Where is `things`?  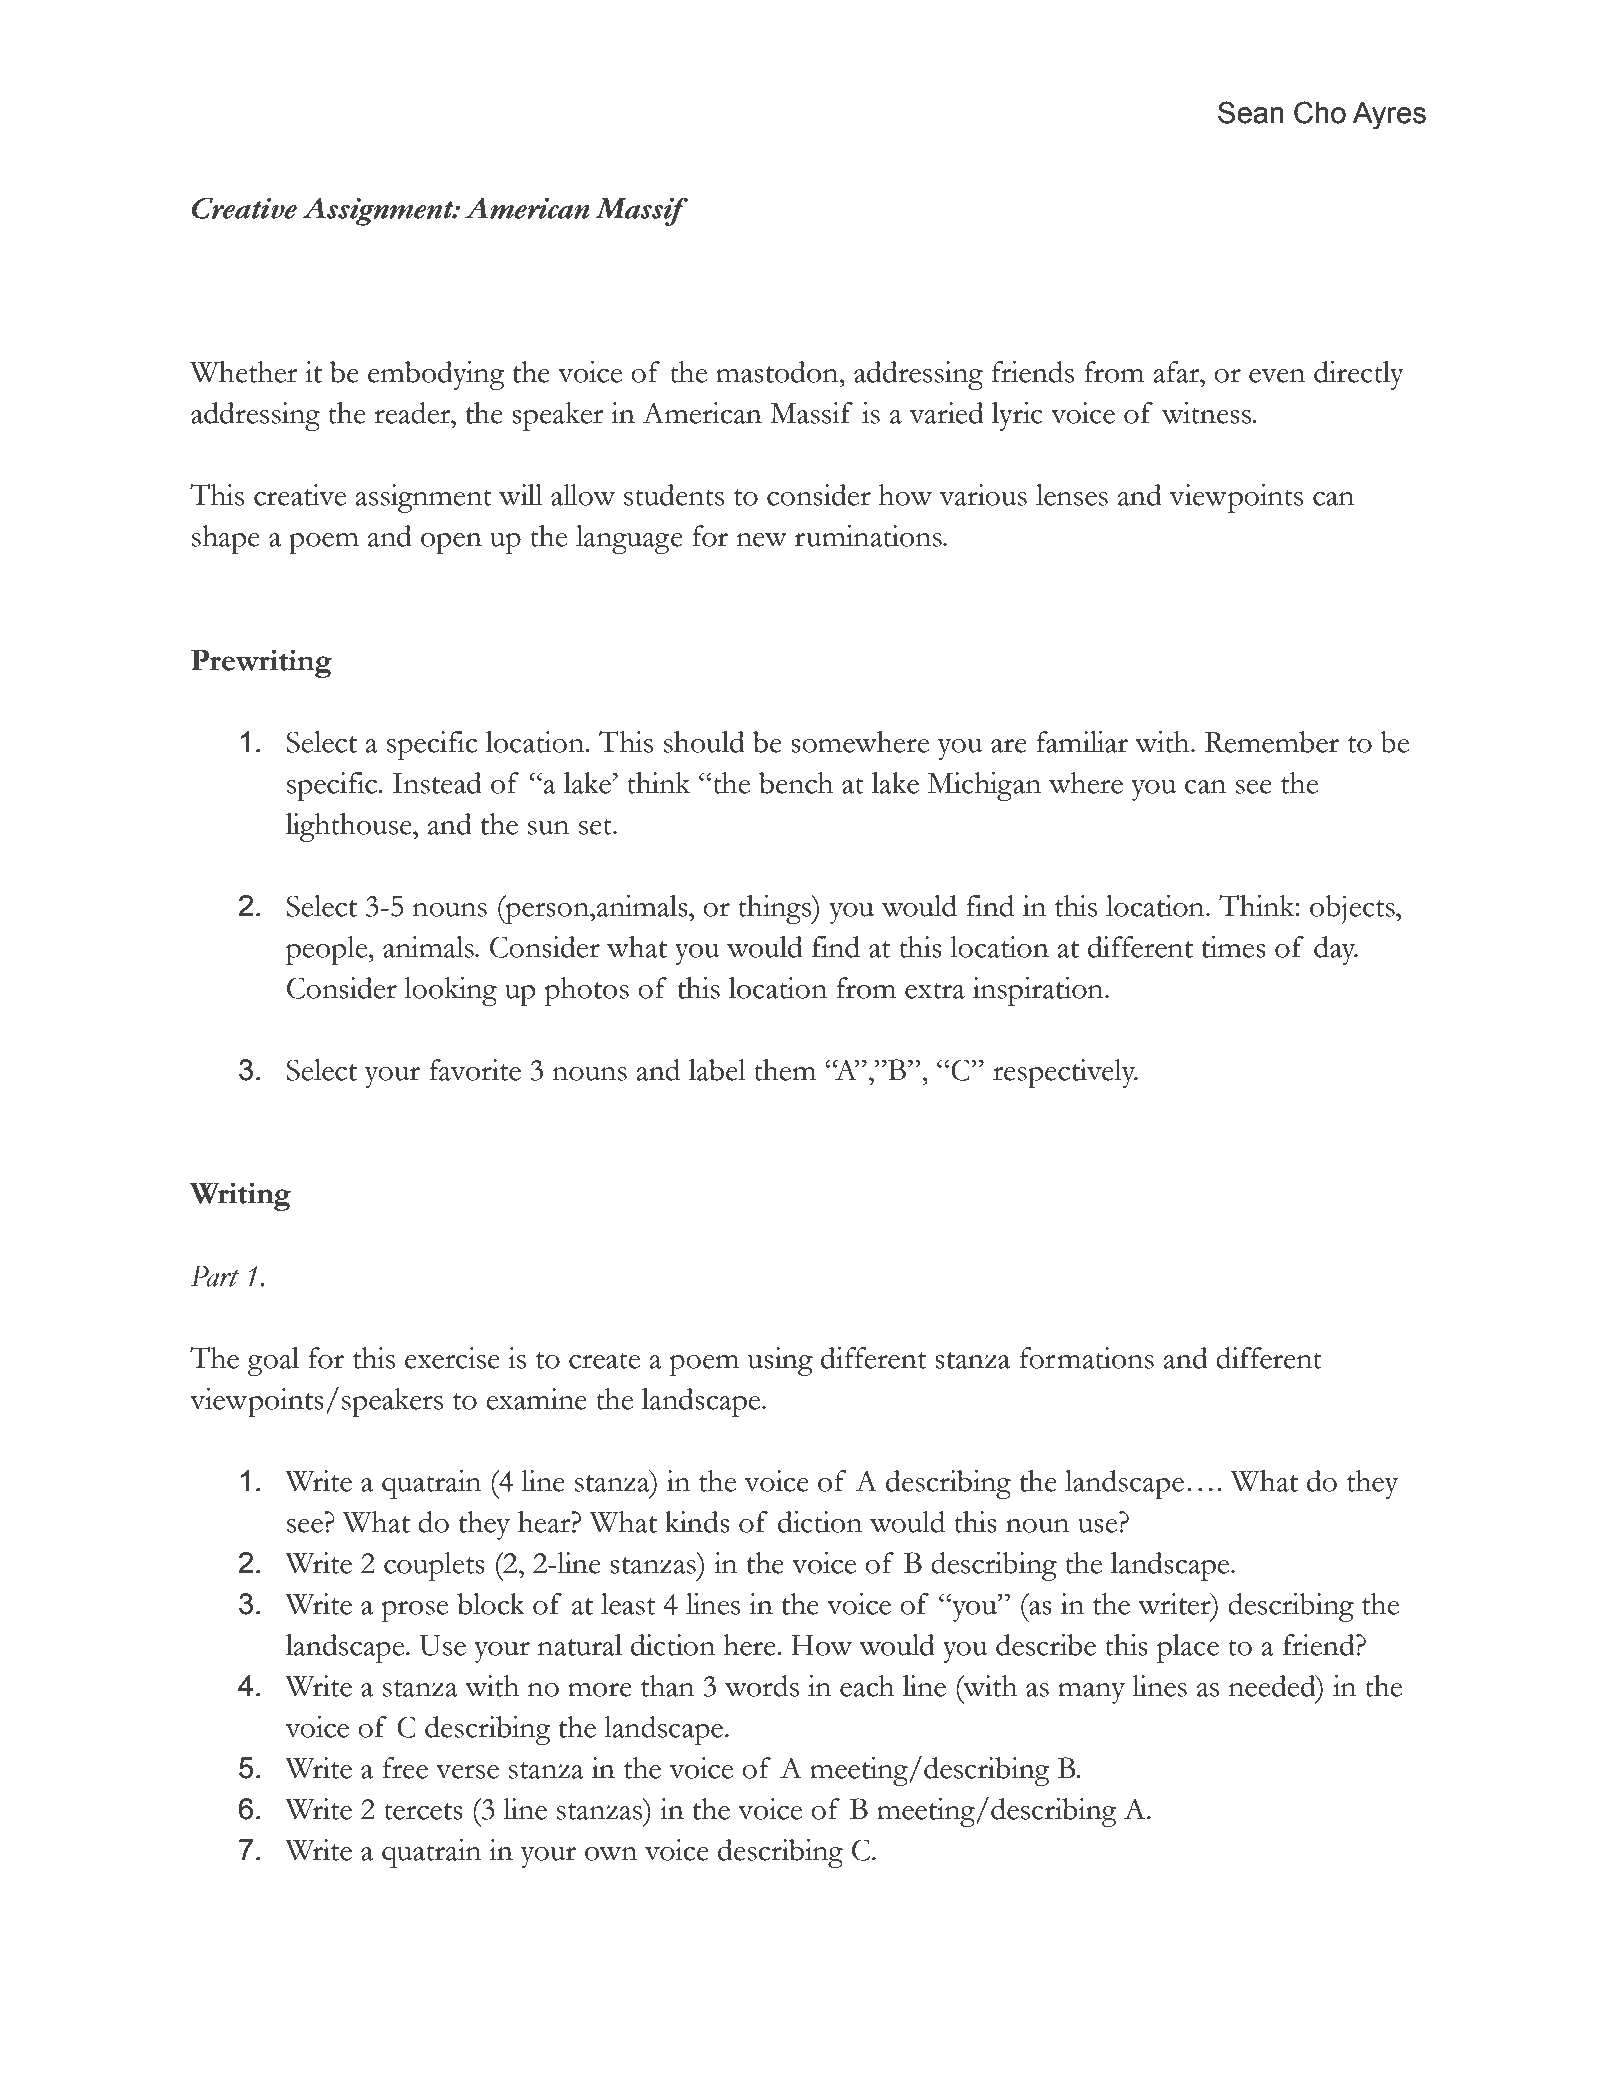 things is located at coordinates (775, 909).
